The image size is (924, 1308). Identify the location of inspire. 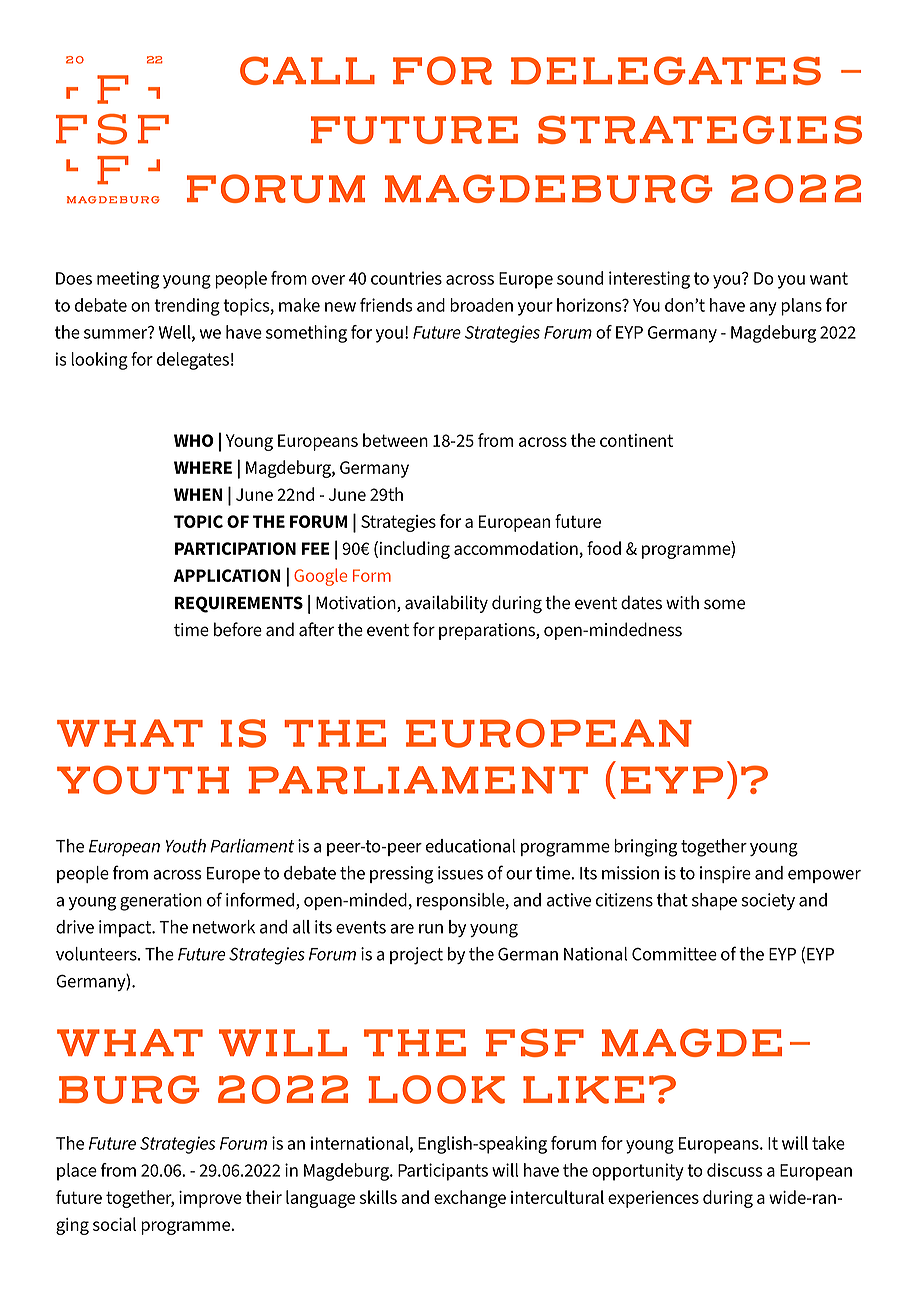
(725, 874).
